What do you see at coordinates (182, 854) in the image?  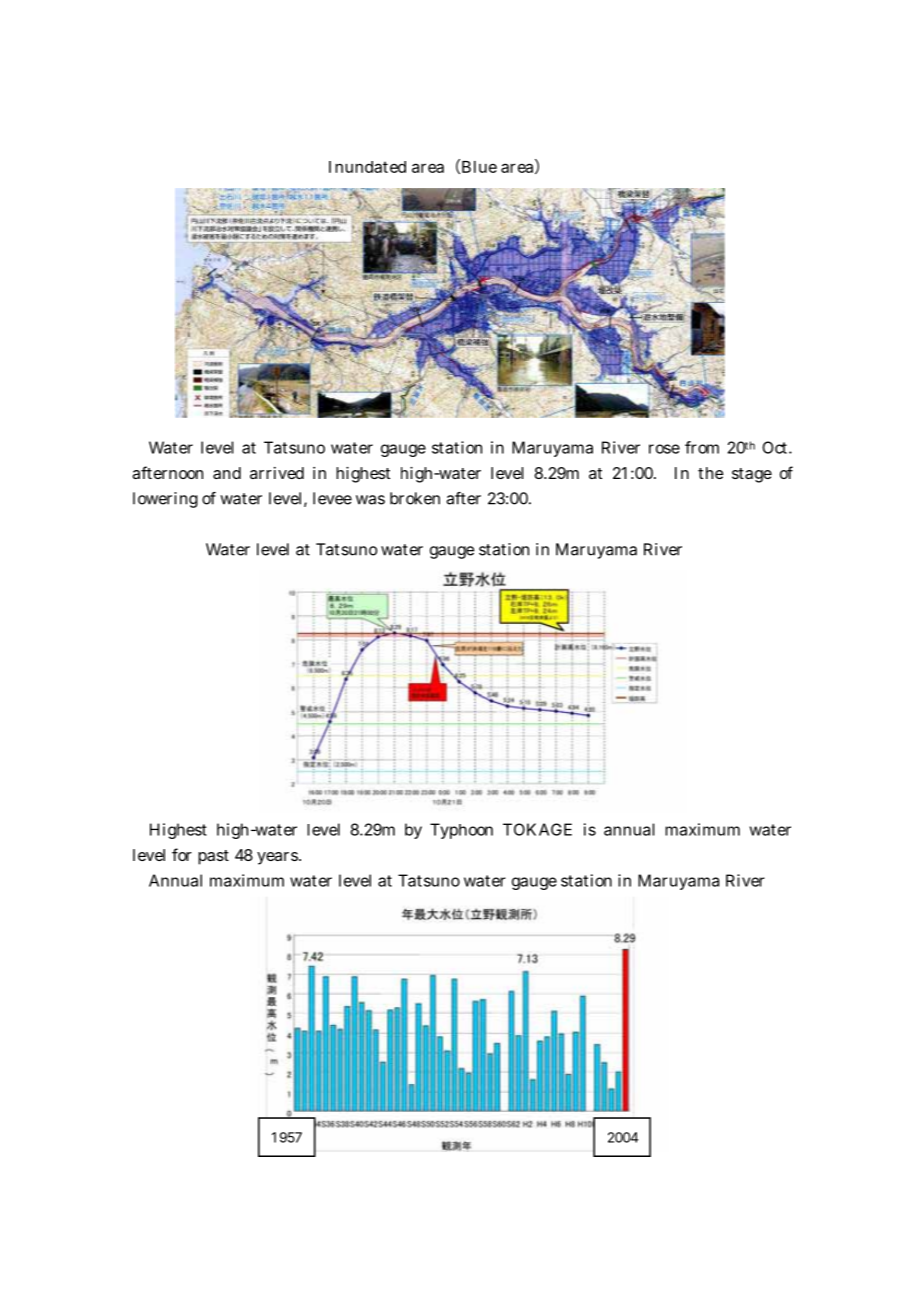 I see `for` at bounding box center [182, 854].
